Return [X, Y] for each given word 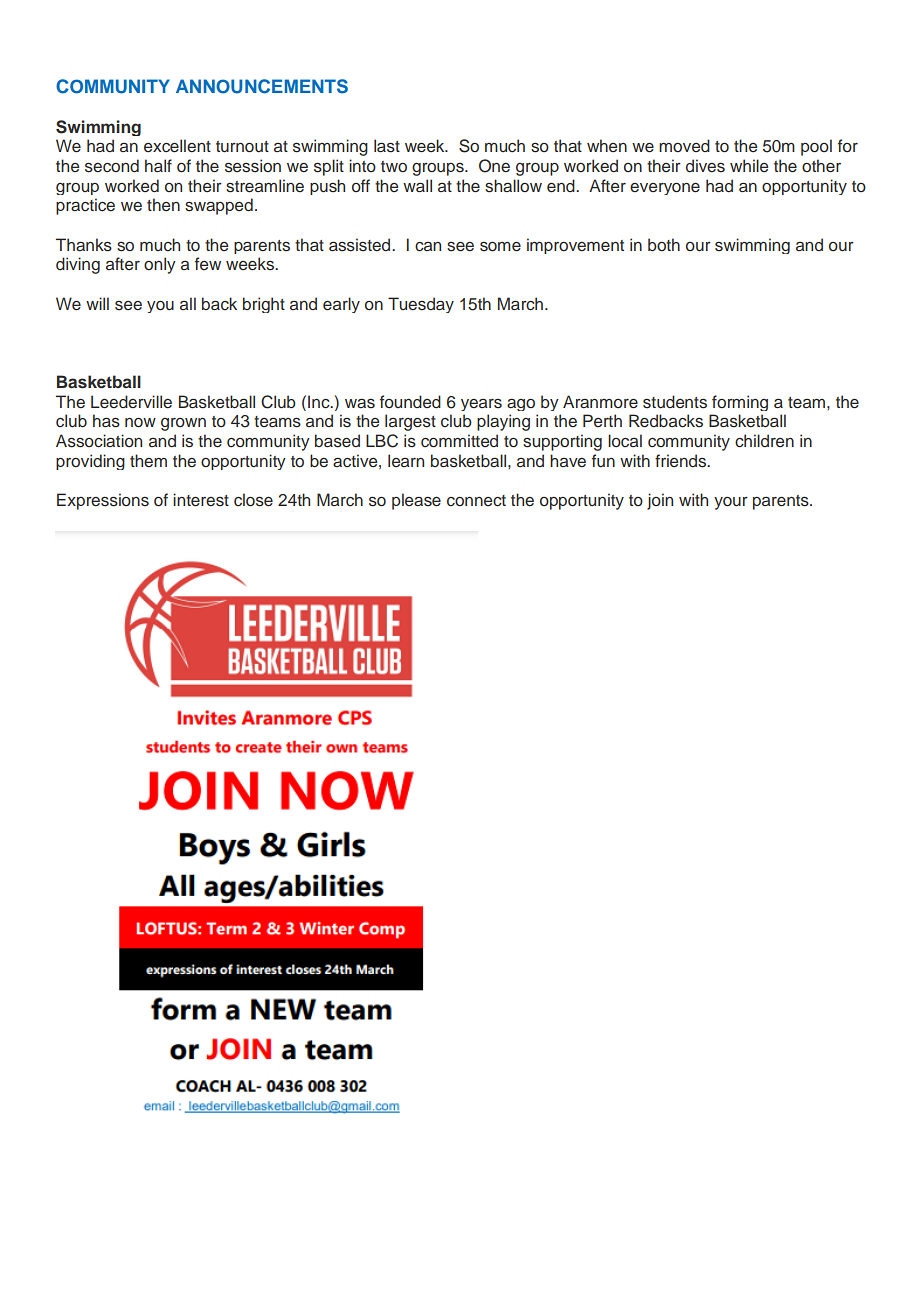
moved [684, 145]
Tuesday [421, 305]
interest [201, 500]
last [387, 146]
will [97, 303]
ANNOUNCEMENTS [262, 86]
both [664, 244]
